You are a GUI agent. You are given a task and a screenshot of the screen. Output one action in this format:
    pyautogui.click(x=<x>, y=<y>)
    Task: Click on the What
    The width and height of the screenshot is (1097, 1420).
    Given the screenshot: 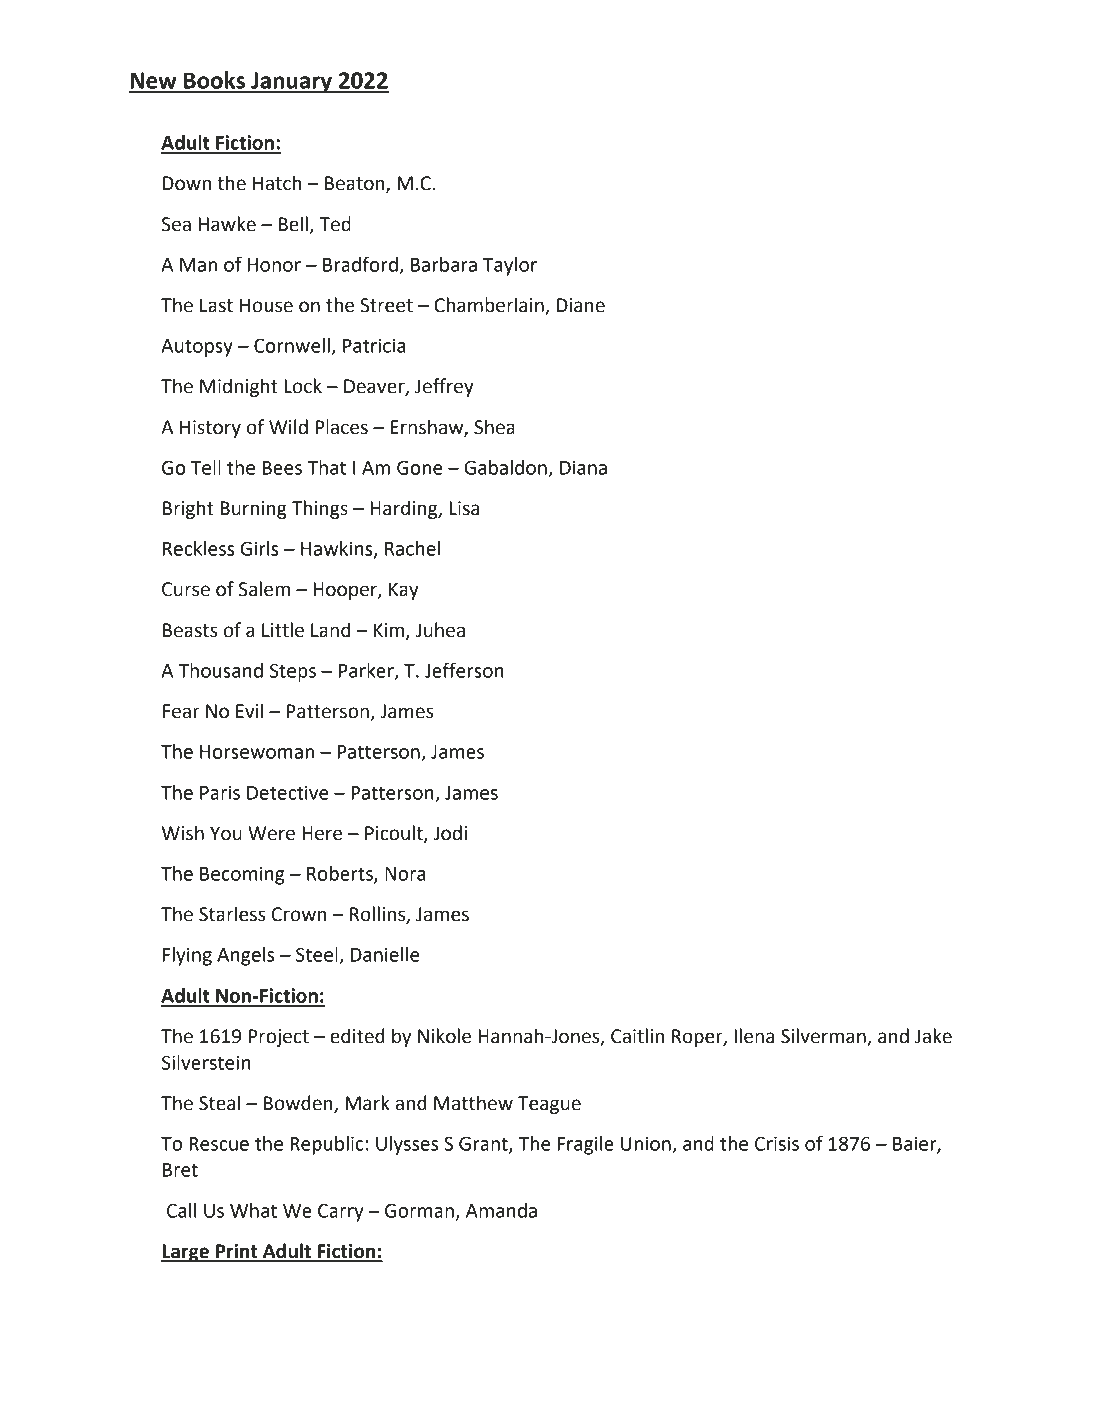 What is the action you would take?
    pyautogui.click(x=253, y=1210)
